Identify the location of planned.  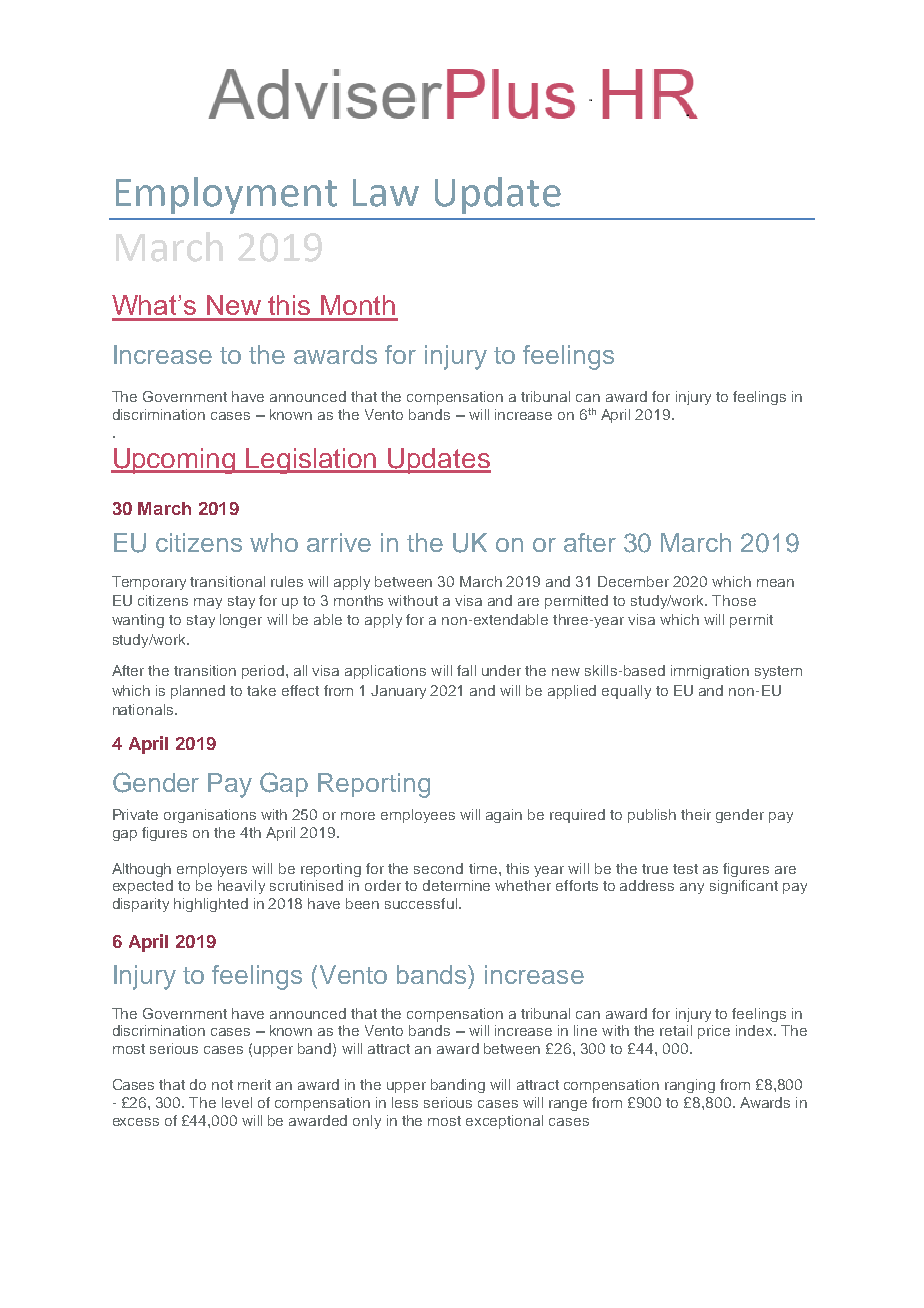
(198, 692).
